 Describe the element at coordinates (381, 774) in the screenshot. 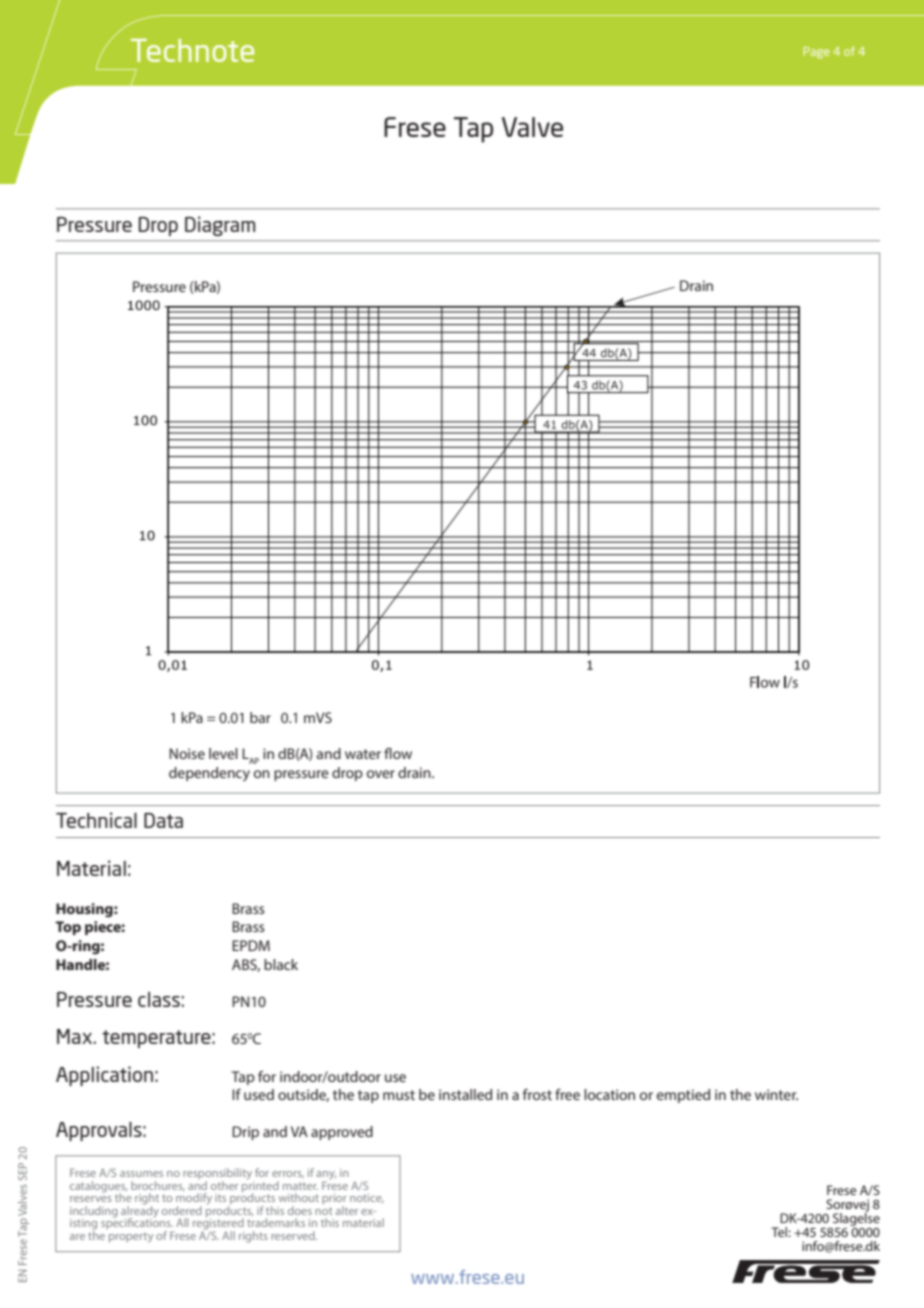

I see `over` at that location.
